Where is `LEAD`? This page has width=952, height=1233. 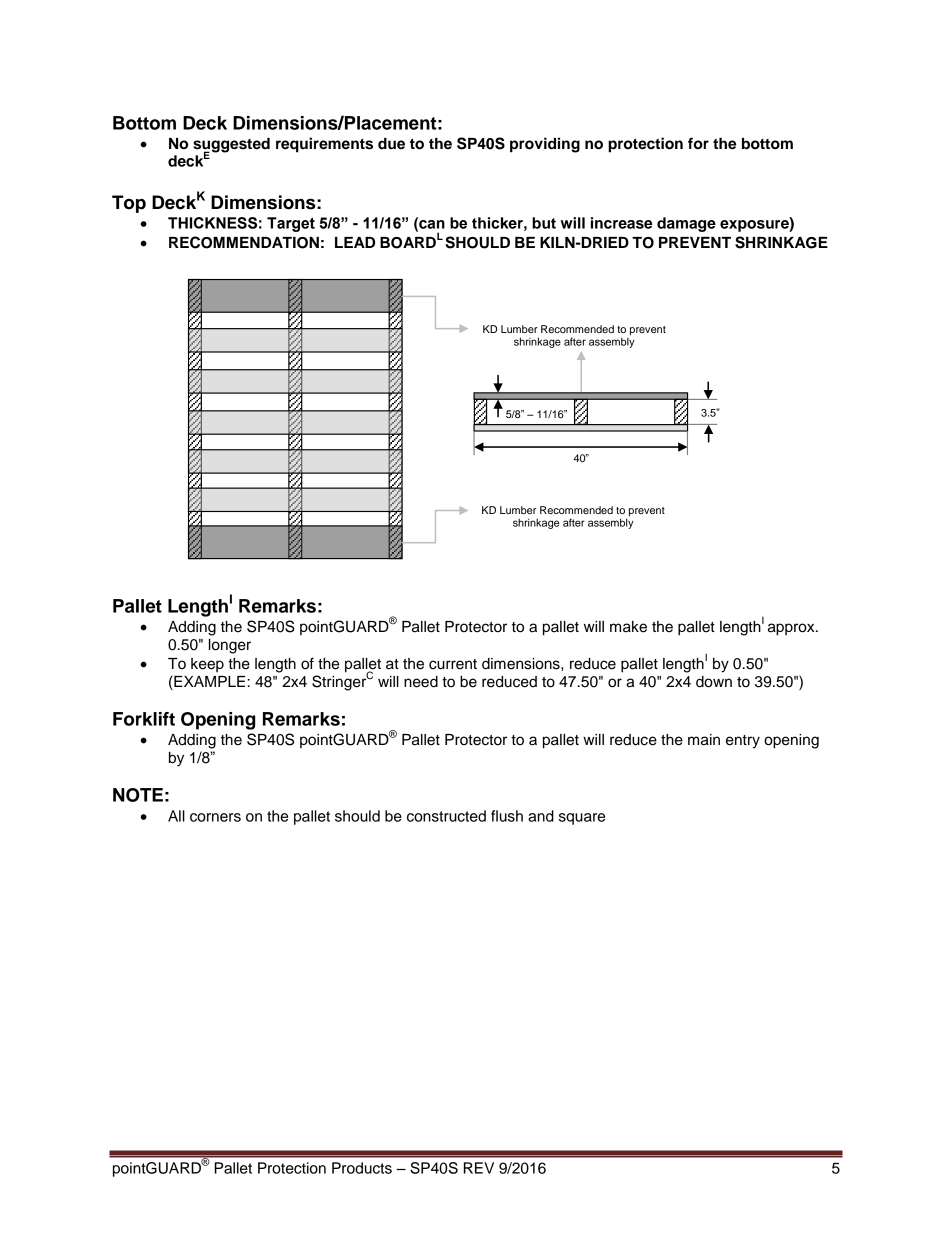
LEAD is located at coordinates (355, 242).
